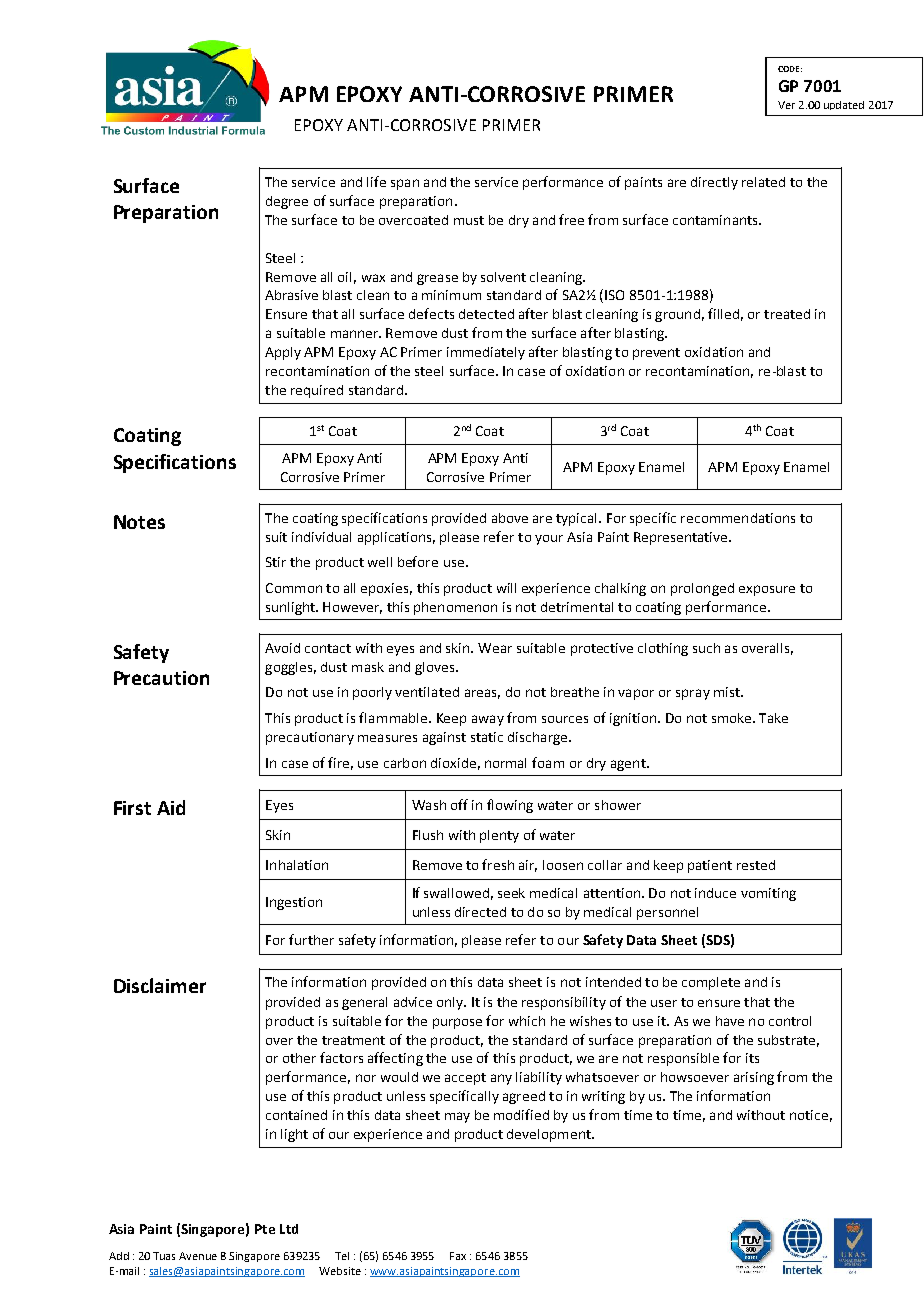  Describe the element at coordinates (728, 692) in the screenshot. I see `mist` at that location.
